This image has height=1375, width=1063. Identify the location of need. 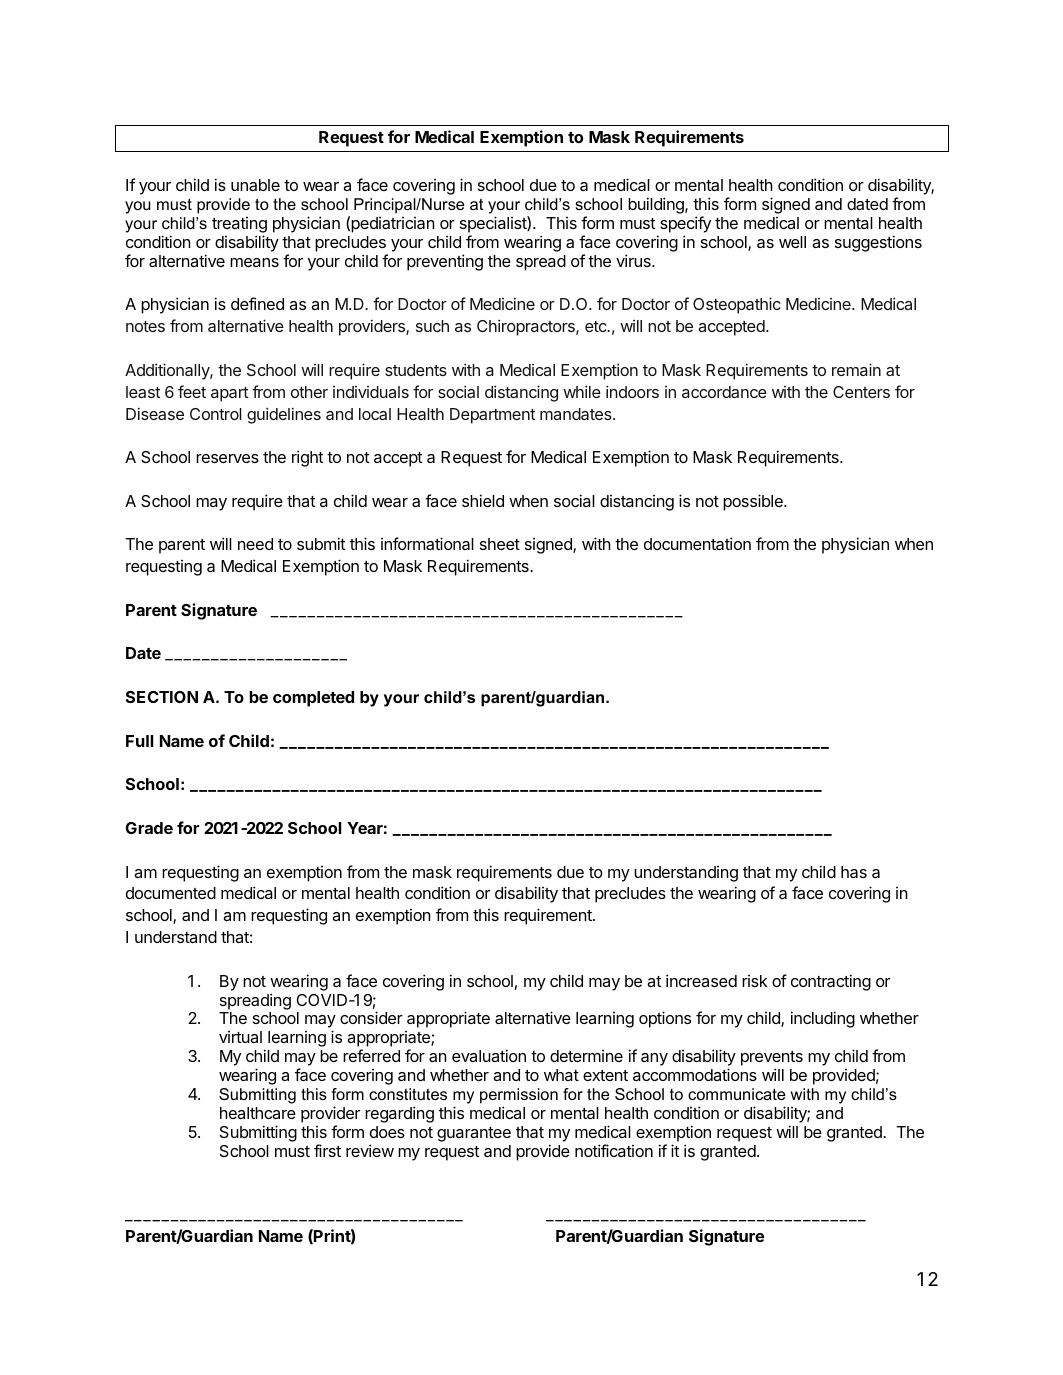
(255, 544).
